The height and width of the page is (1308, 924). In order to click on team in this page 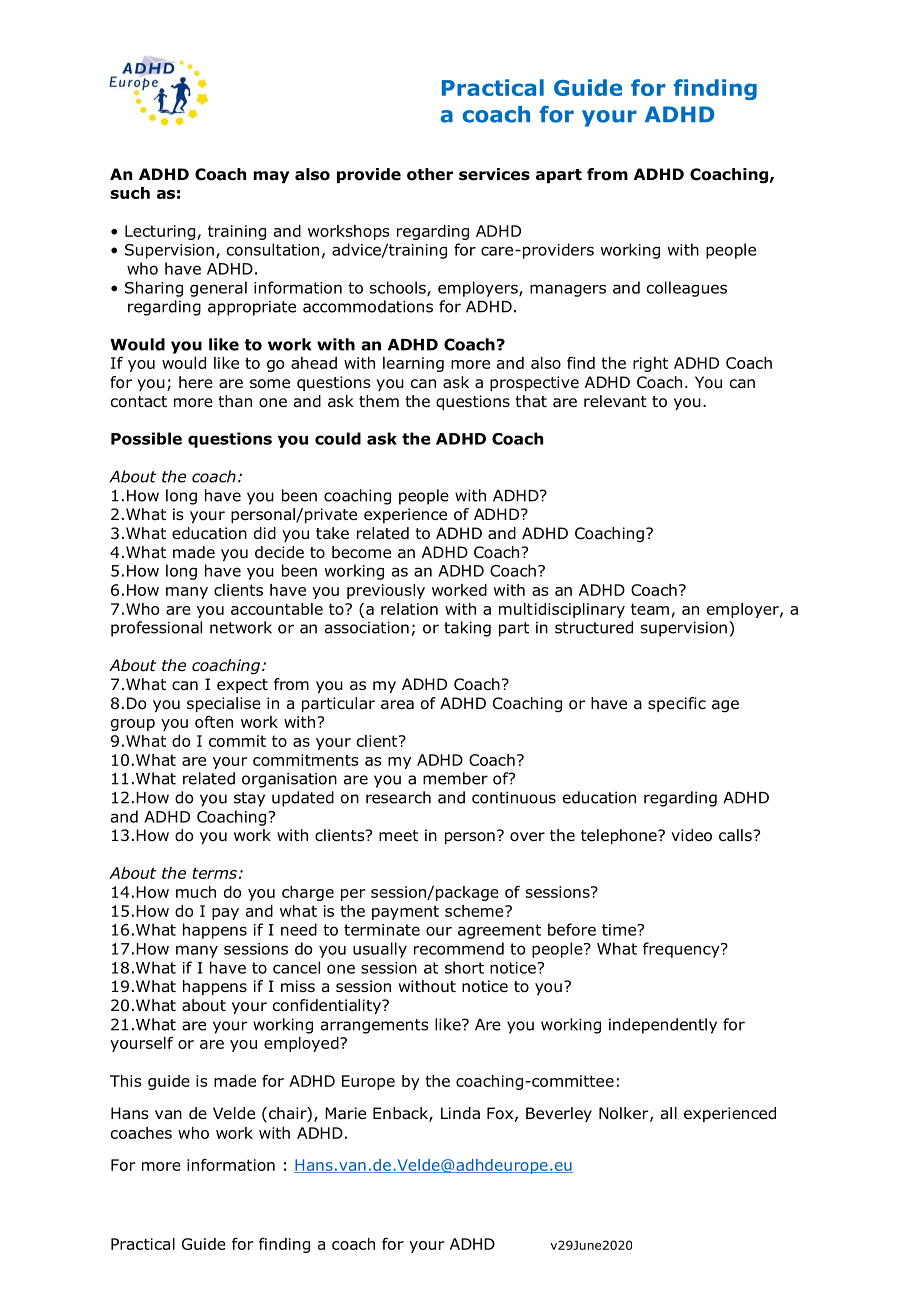, I will do `click(650, 609)`.
